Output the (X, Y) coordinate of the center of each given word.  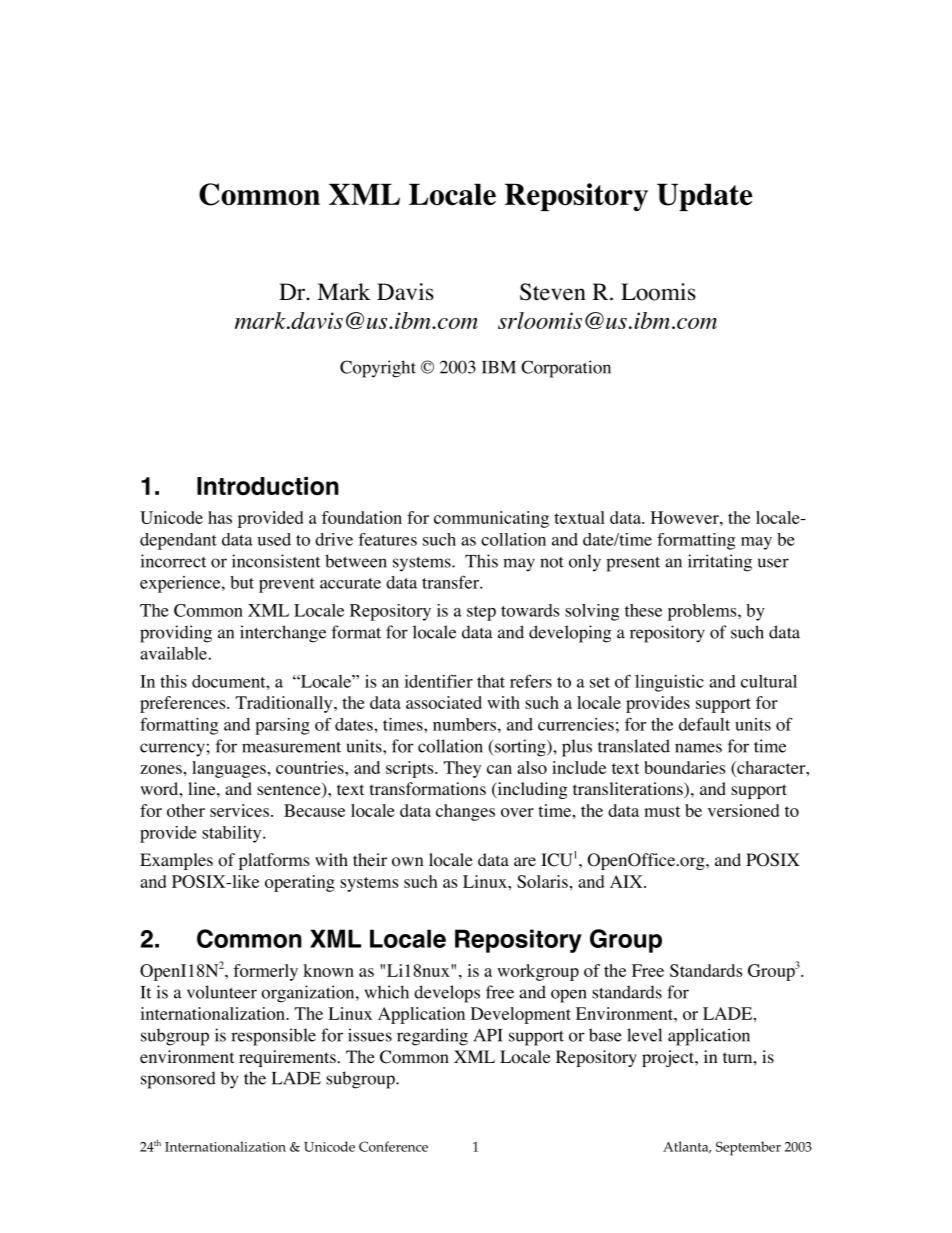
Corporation (566, 369)
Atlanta (687, 1147)
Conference (393, 1146)
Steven (553, 292)
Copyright (378, 369)
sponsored (178, 1080)
